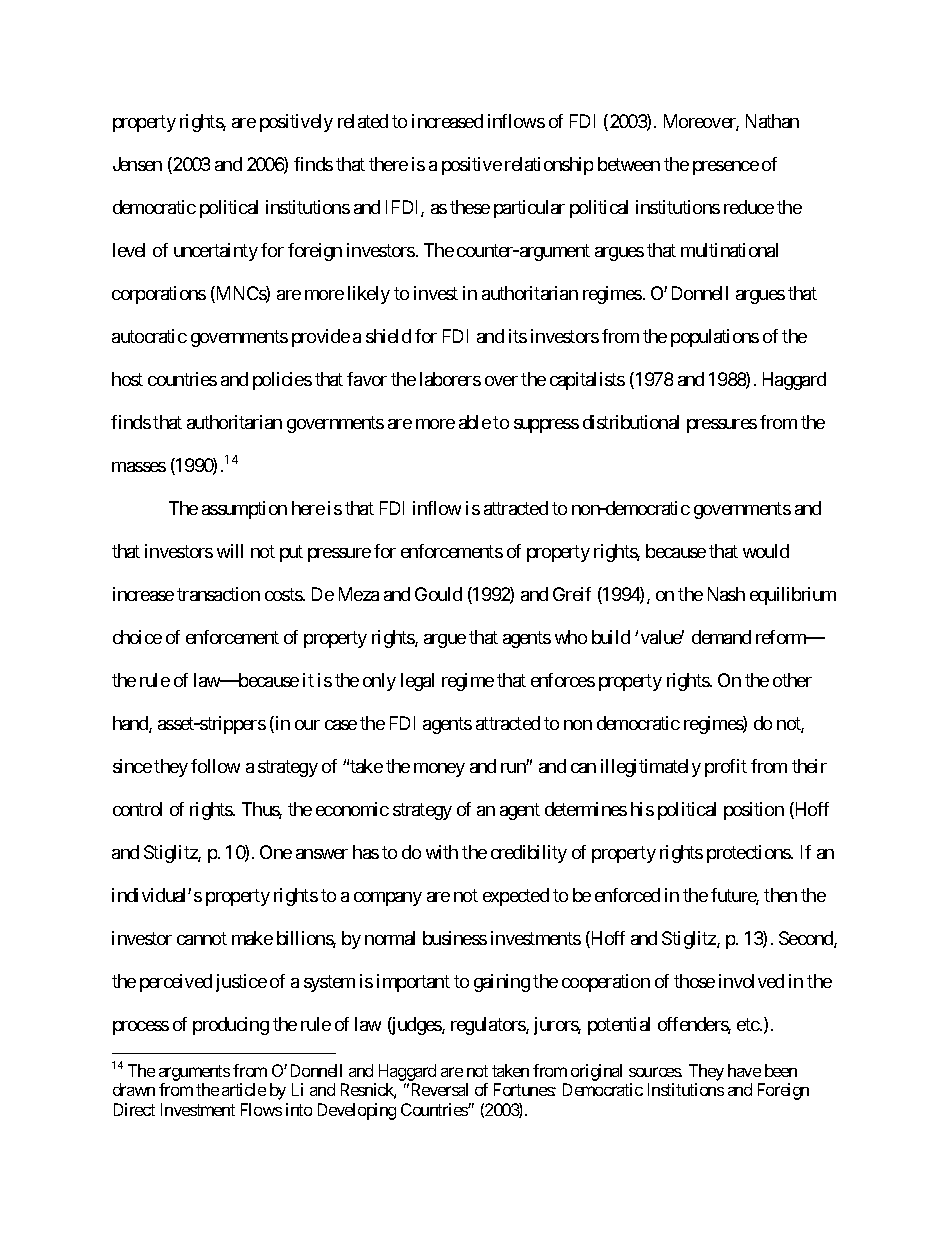  Describe the element at coordinates (744, 1070) in the page. I see `have` at that location.
